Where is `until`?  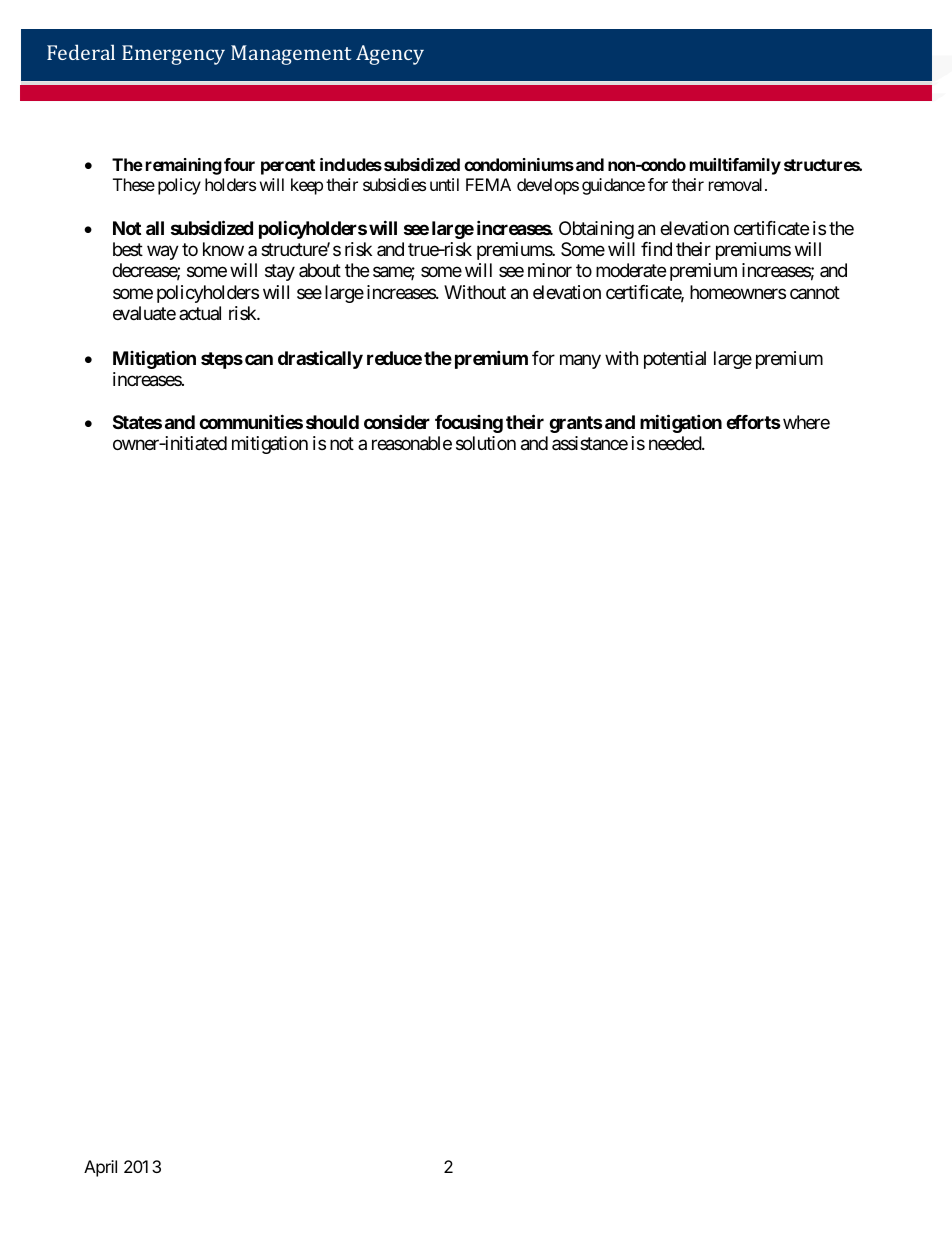 until is located at coordinates (444, 184).
